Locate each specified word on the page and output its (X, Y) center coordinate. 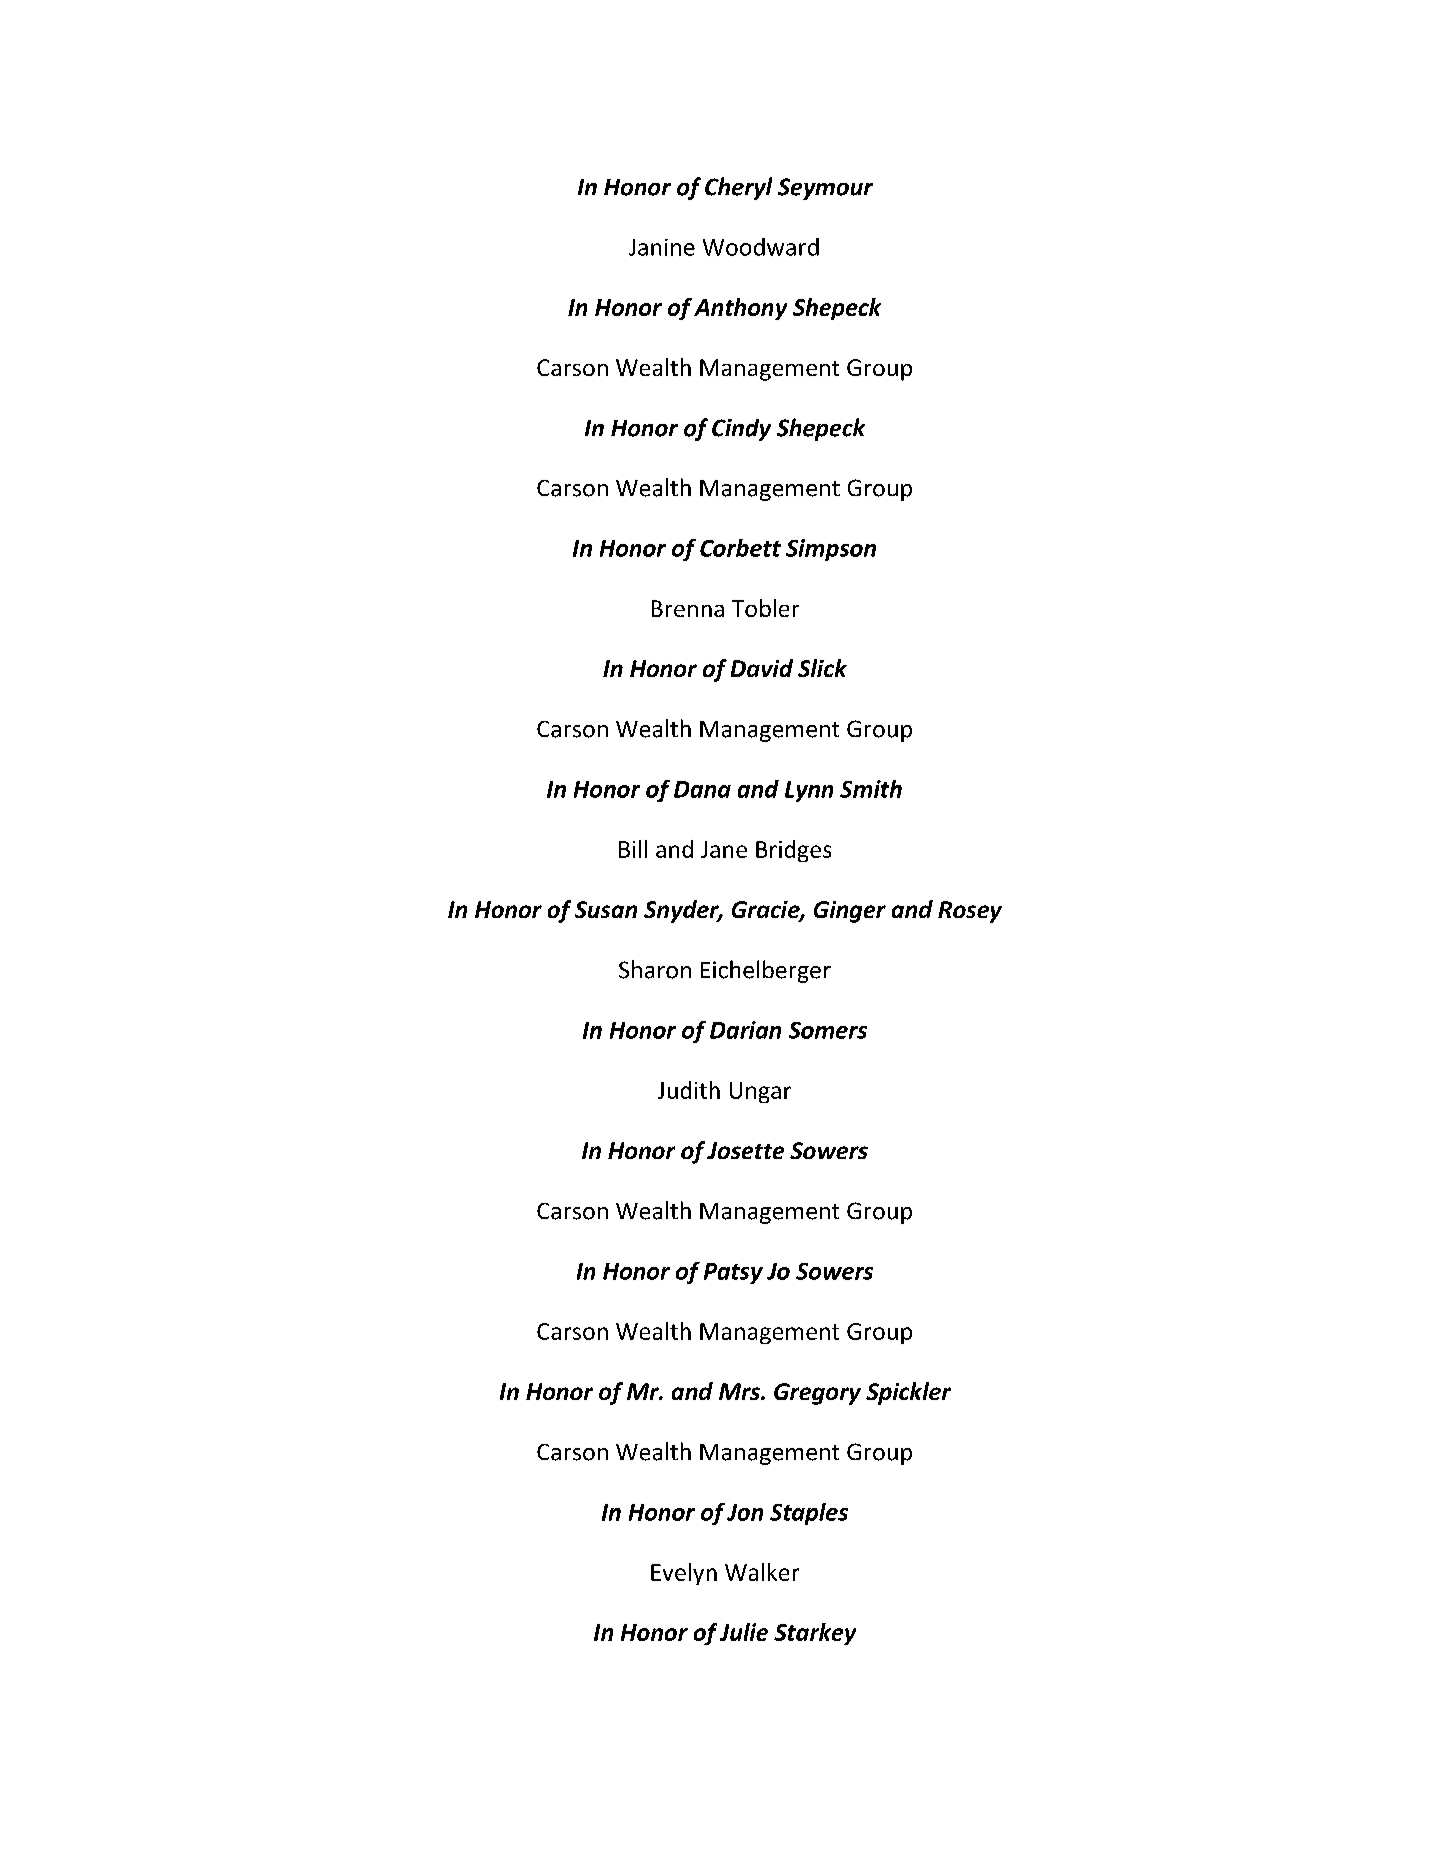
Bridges (793, 851)
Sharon (655, 969)
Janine (662, 247)
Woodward (761, 247)
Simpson (831, 550)
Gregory (817, 1394)
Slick (822, 668)
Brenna (688, 608)
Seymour (825, 189)
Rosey (970, 912)
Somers (828, 1030)
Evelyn (684, 1574)
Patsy (733, 1273)
